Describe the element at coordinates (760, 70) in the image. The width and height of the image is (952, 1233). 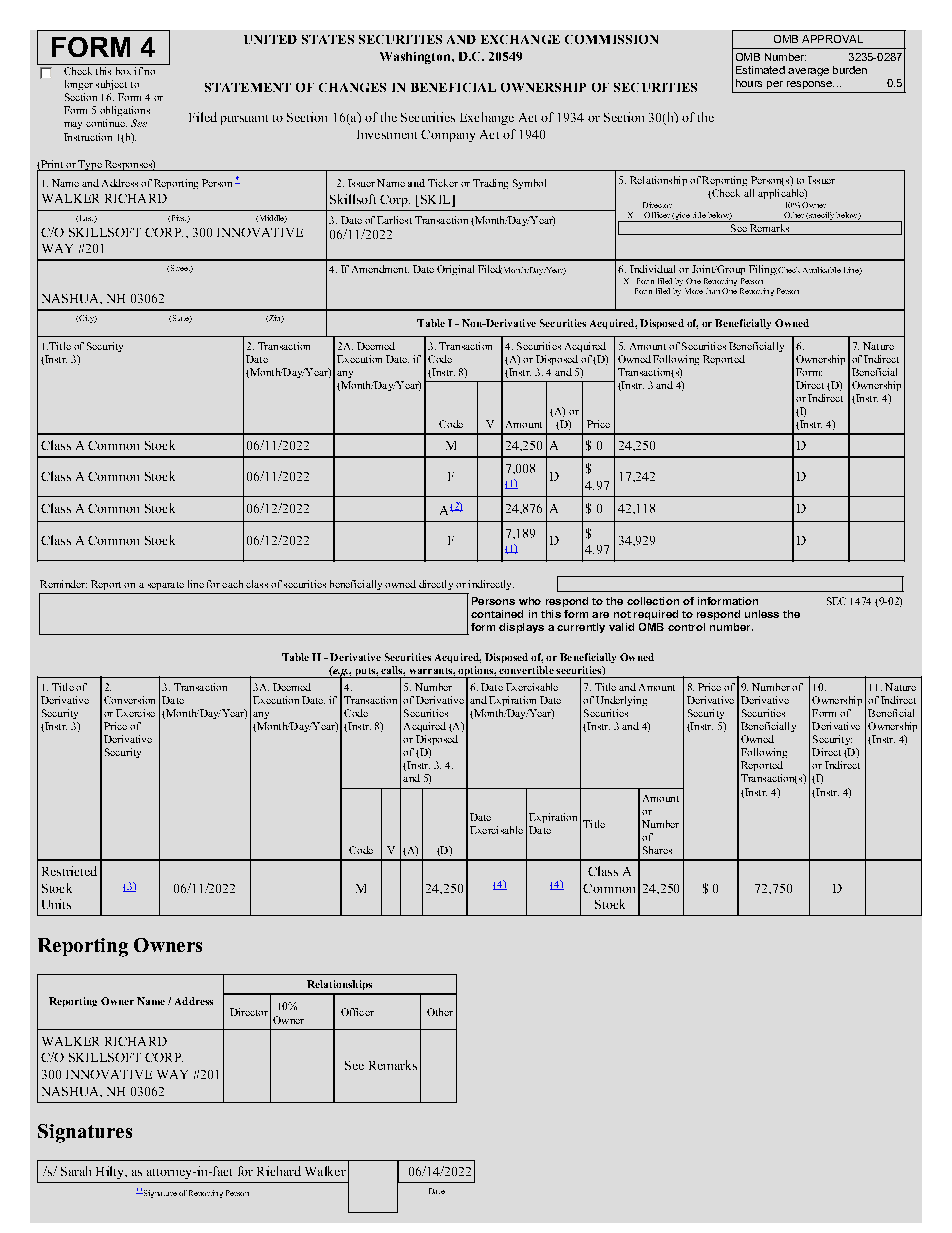
I see `Estimated` at that location.
